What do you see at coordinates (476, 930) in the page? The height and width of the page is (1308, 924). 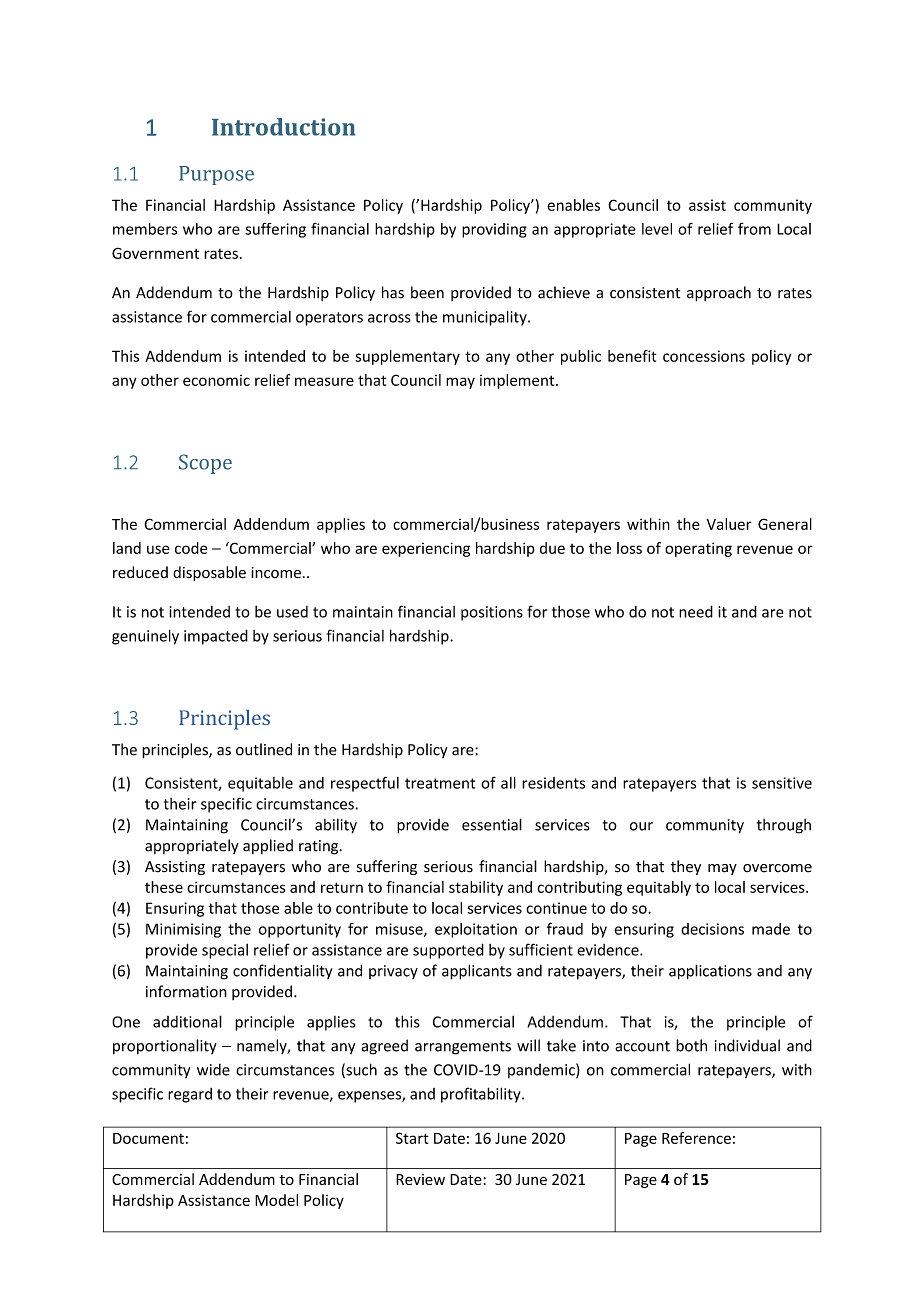 I see `exploitation` at bounding box center [476, 930].
